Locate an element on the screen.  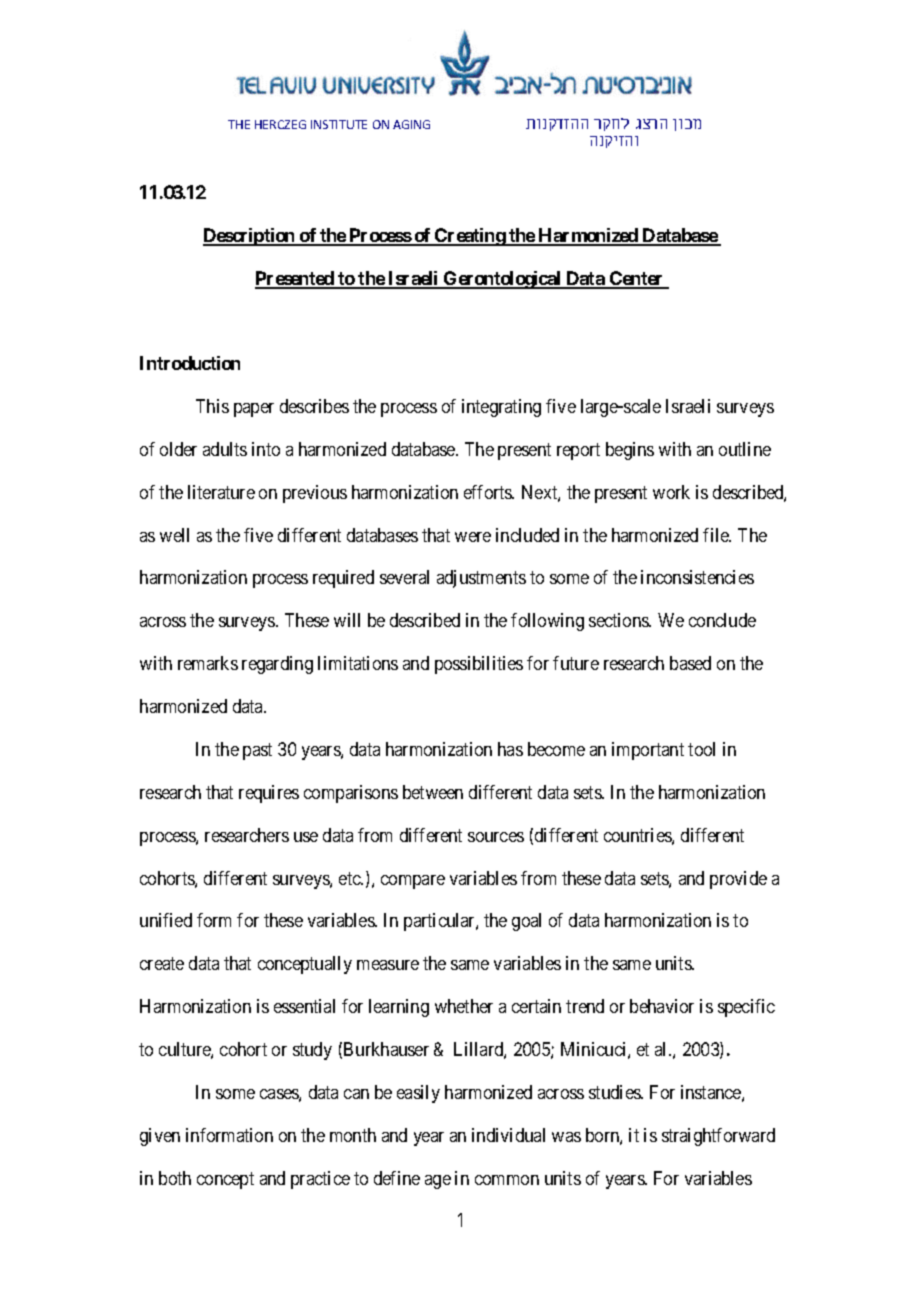
AGING is located at coordinates (411, 124).
